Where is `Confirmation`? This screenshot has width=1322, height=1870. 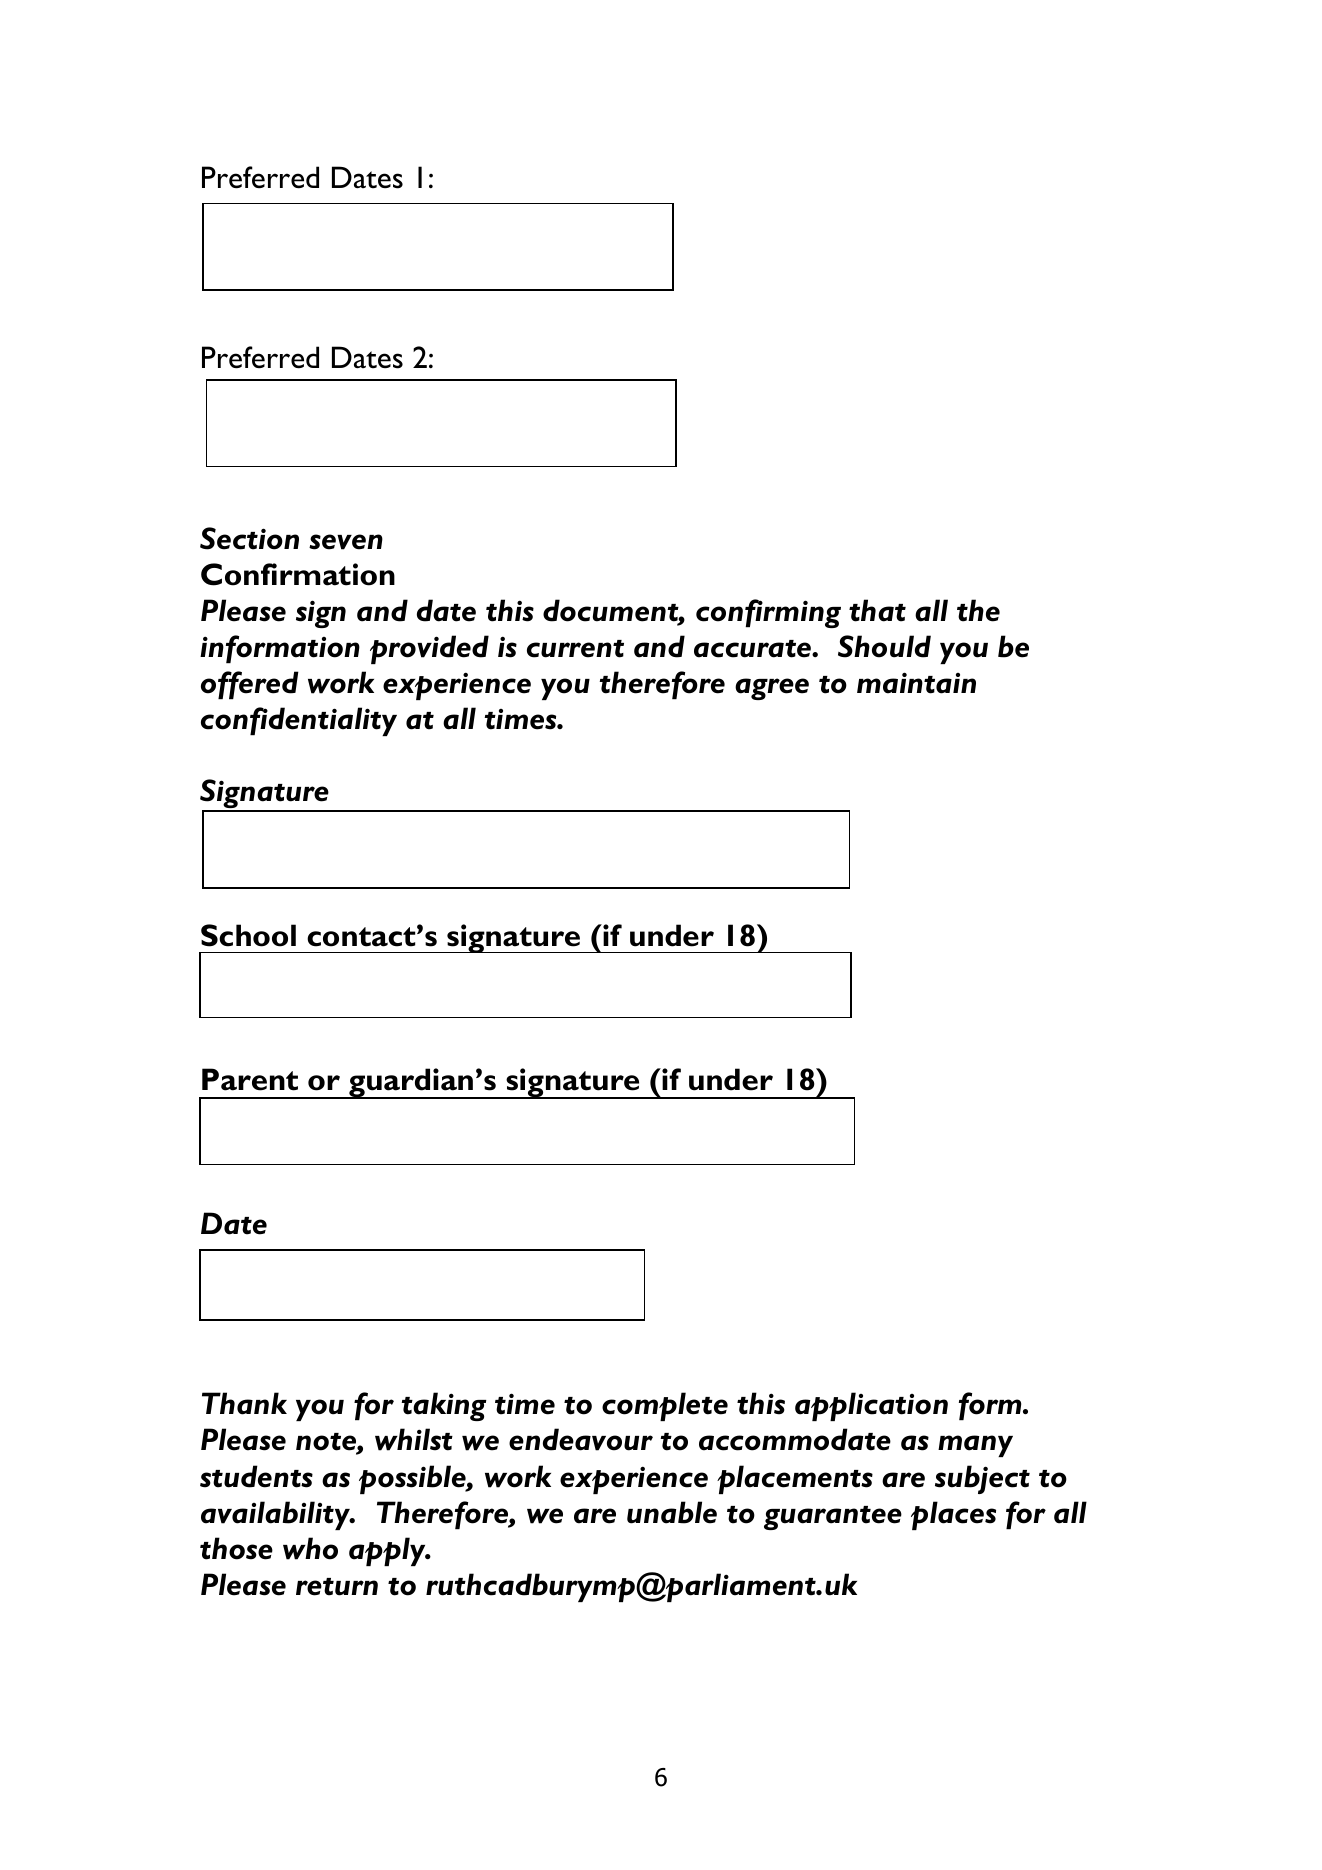
Confirmation is located at coordinates (298, 574).
